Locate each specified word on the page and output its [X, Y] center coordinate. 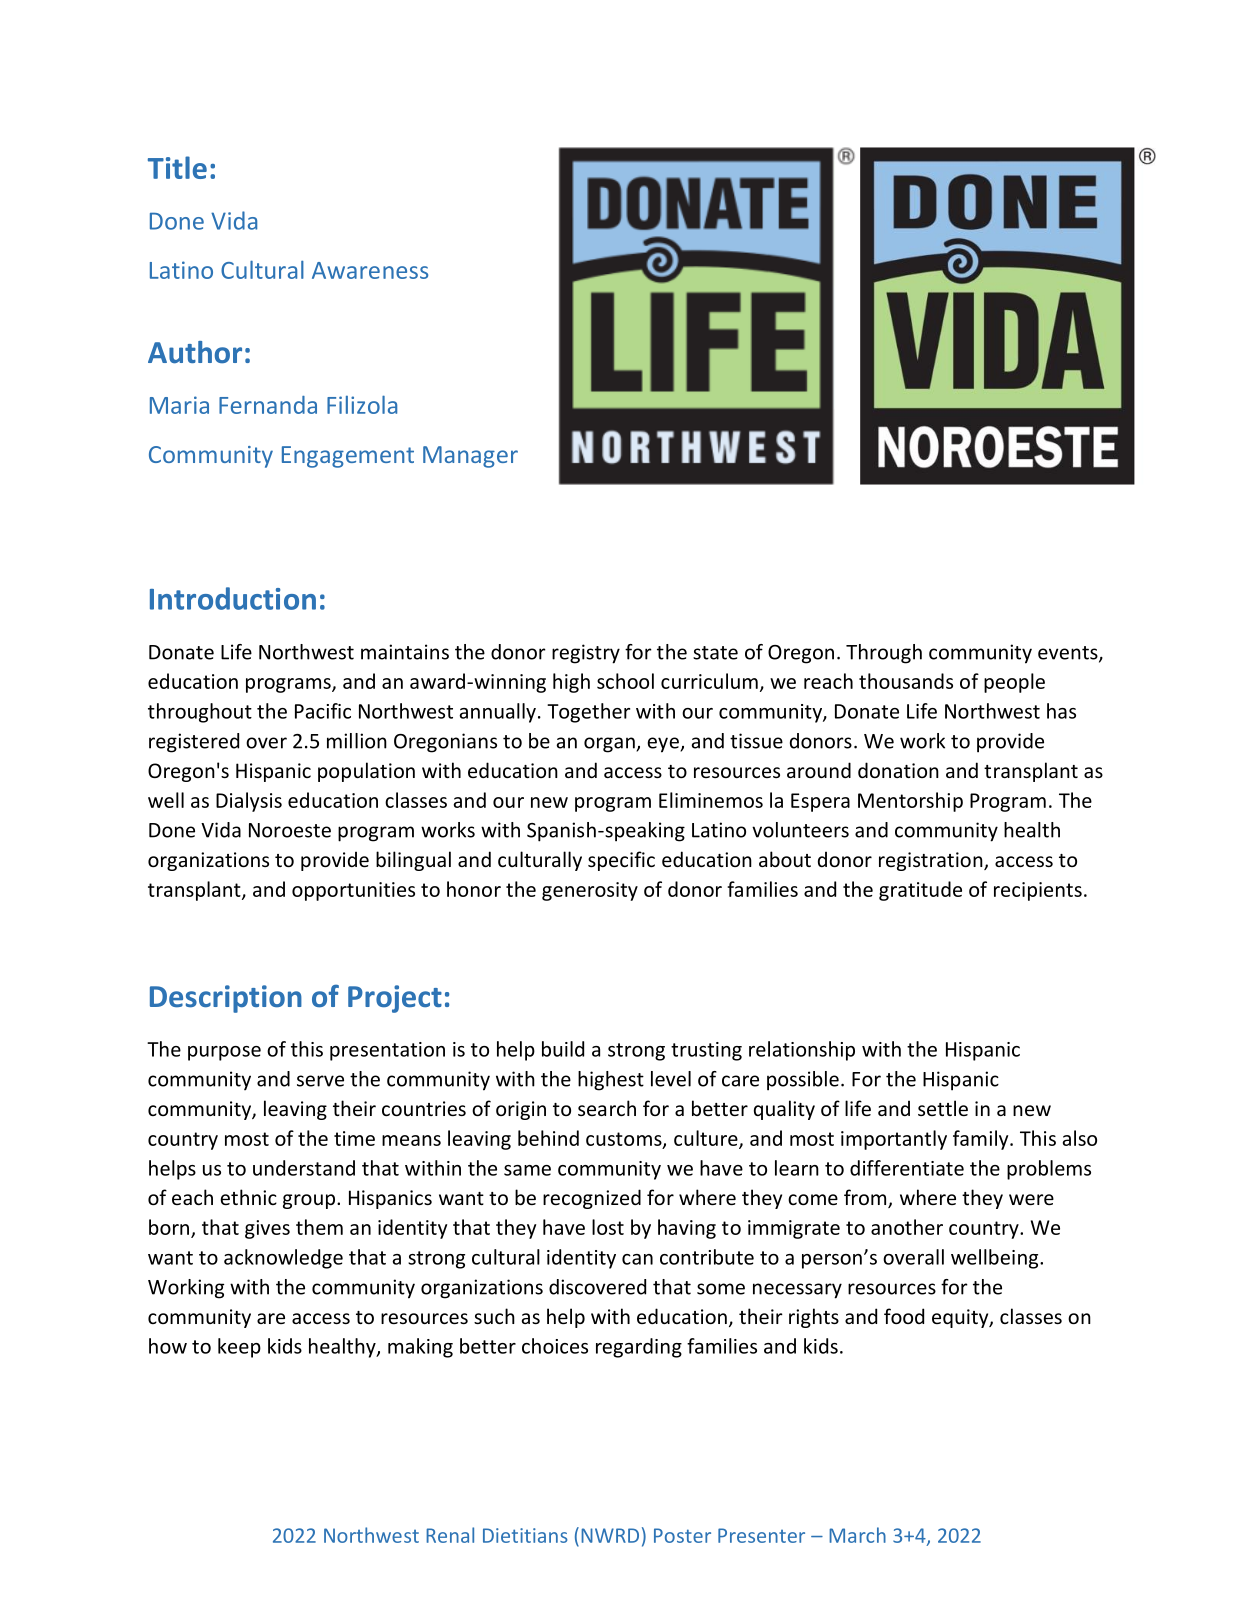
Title [177, 167]
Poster [682, 1535]
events [1069, 654]
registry [586, 654]
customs [625, 1140]
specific [621, 861]
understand [304, 1168]
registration [932, 861]
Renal [450, 1535]
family [982, 1140]
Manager [470, 457]
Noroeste [290, 830]
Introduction [233, 598]
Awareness [370, 270]
